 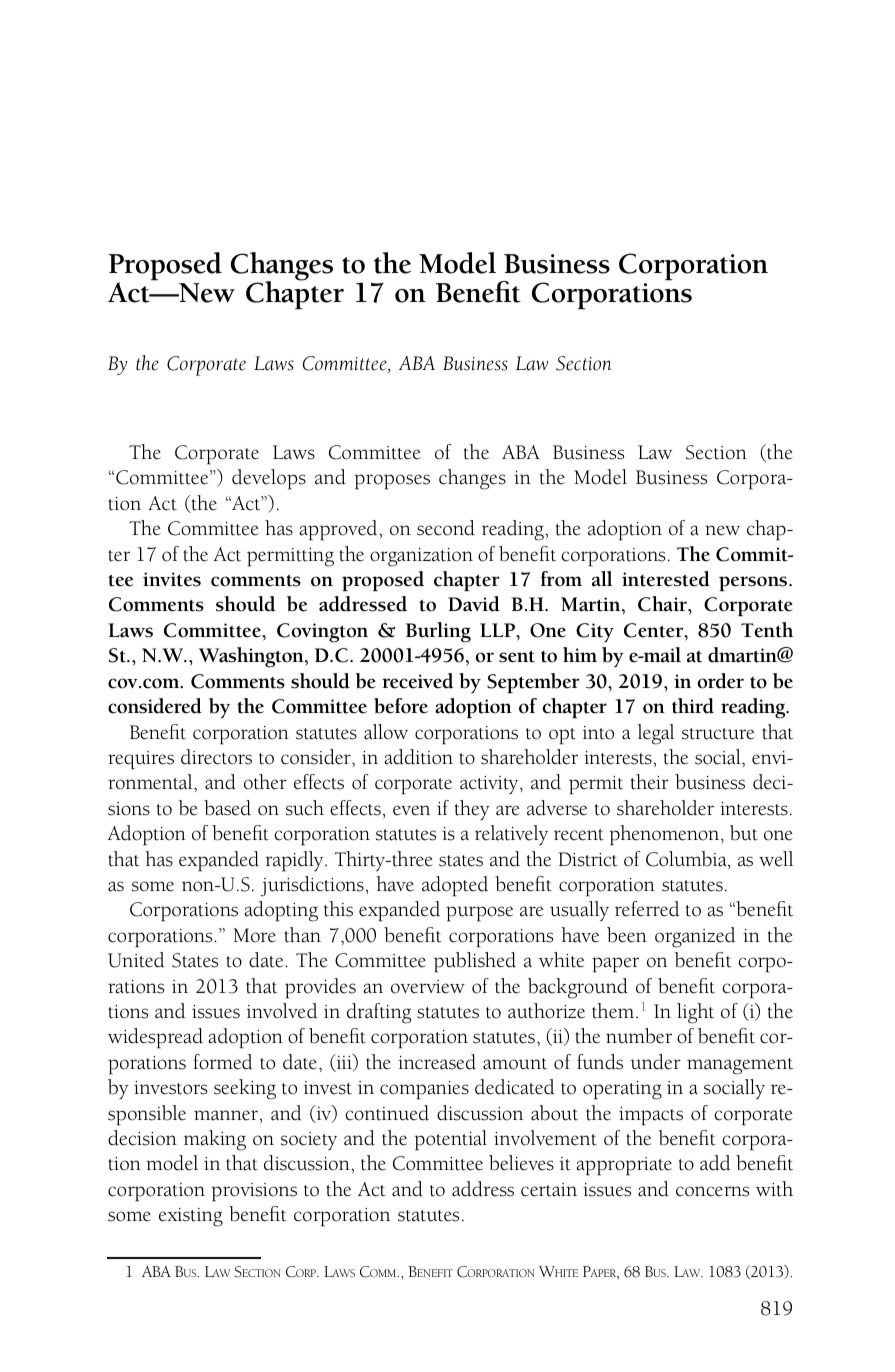 What do you see at coordinates (216, 757) in the image?
I see `directors` at bounding box center [216, 757].
